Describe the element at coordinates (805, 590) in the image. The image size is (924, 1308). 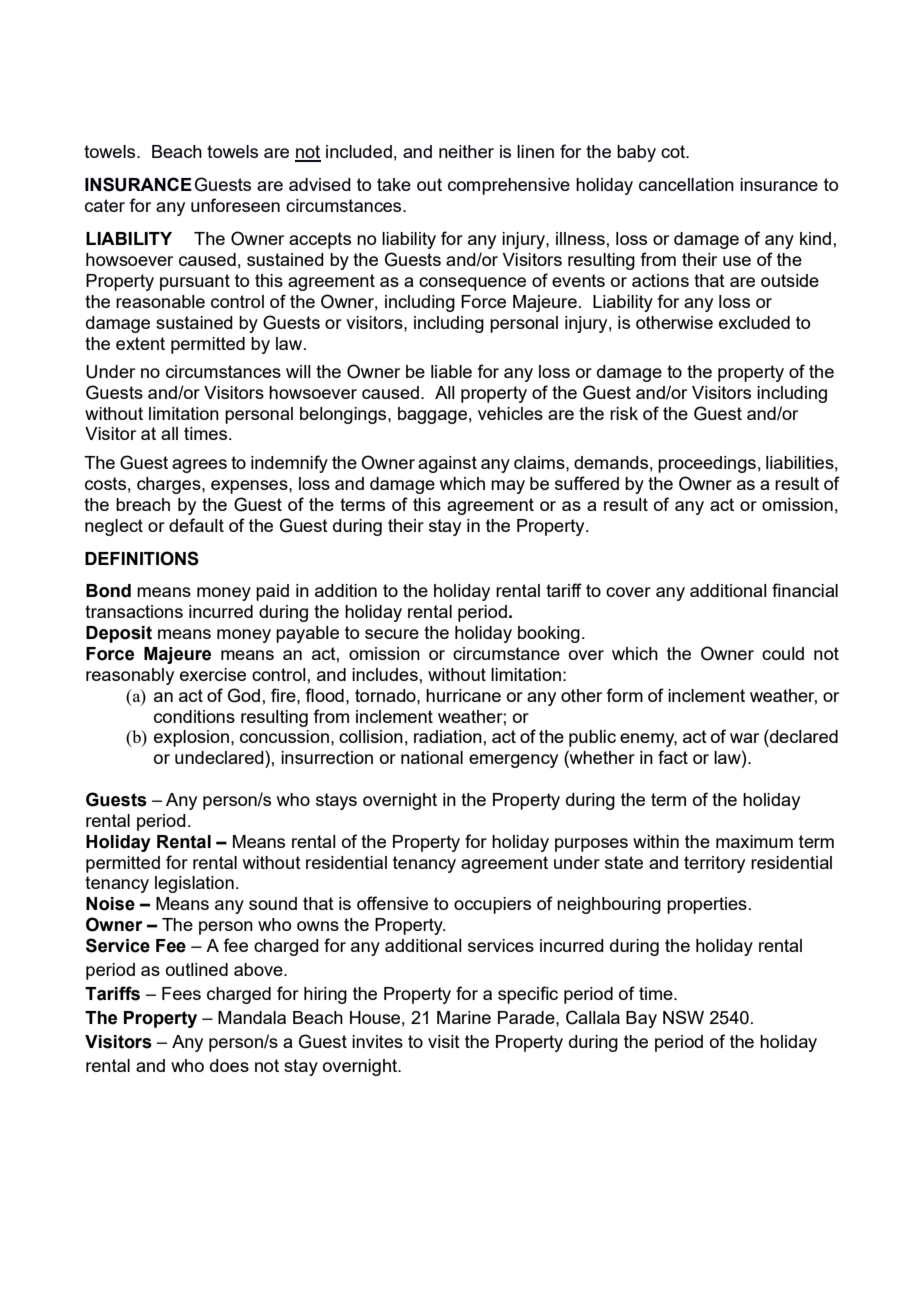
I see `financial` at that location.
